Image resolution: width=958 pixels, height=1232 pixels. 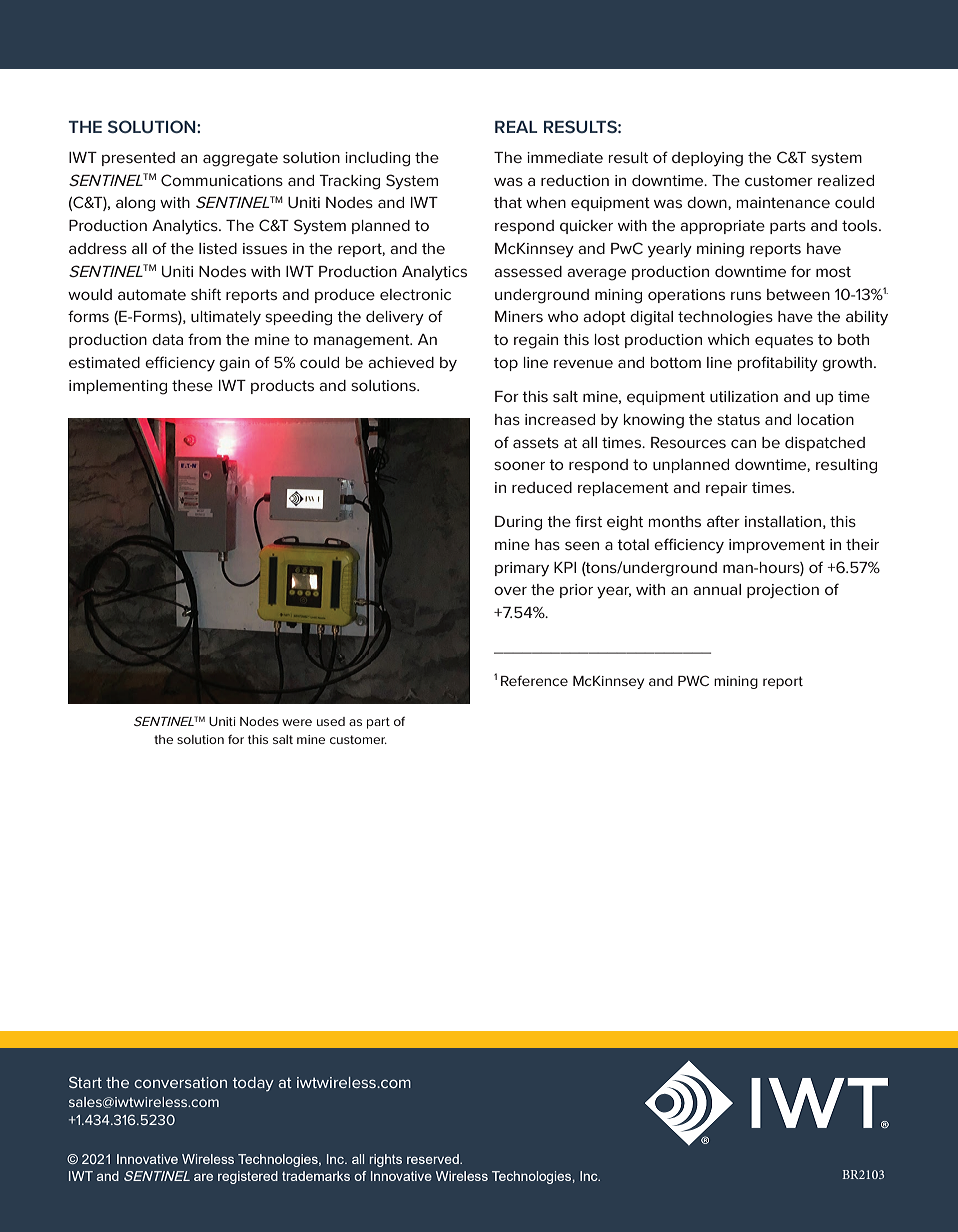 I want to click on were, so click(x=297, y=722).
